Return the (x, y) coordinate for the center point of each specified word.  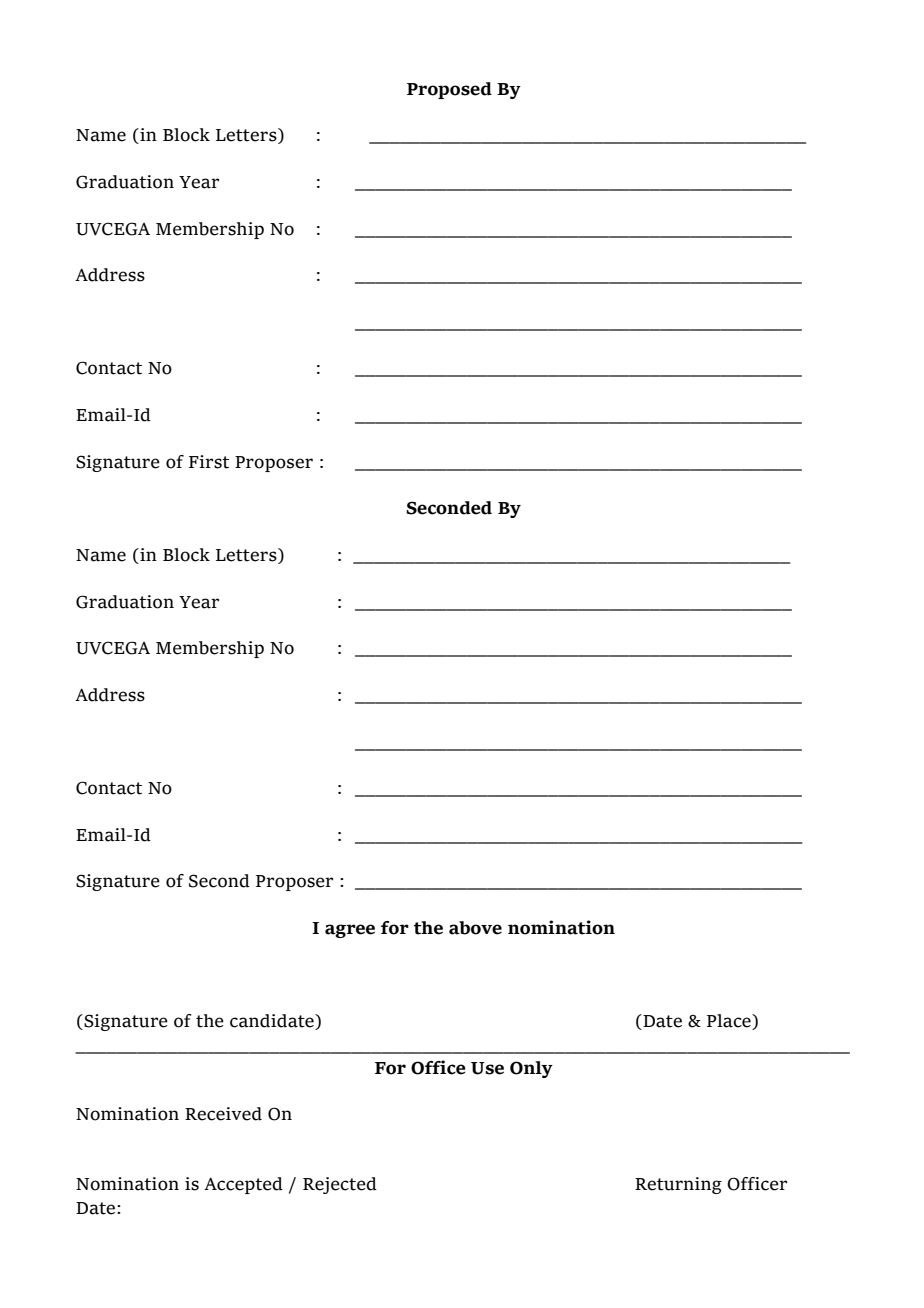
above (475, 928)
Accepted (243, 1185)
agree (350, 931)
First (209, 462)
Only (531, 1069)
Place (730, 1022)
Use (487, 1068)
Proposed (449, 90)
